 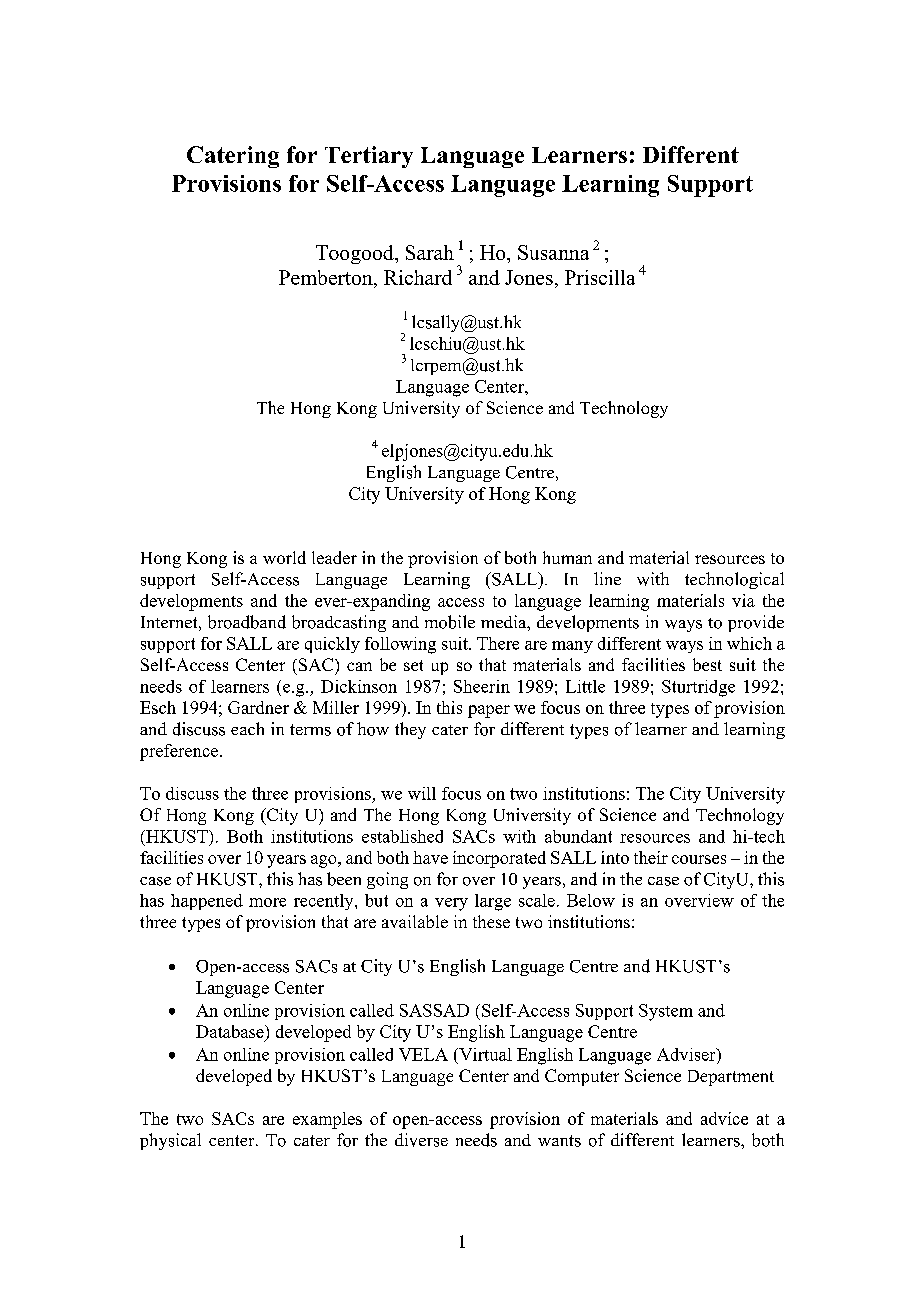 What do you see at coordinates (369, 157) in the screenshot?
I see `Tertiary` at bounding box center [369, 157].
